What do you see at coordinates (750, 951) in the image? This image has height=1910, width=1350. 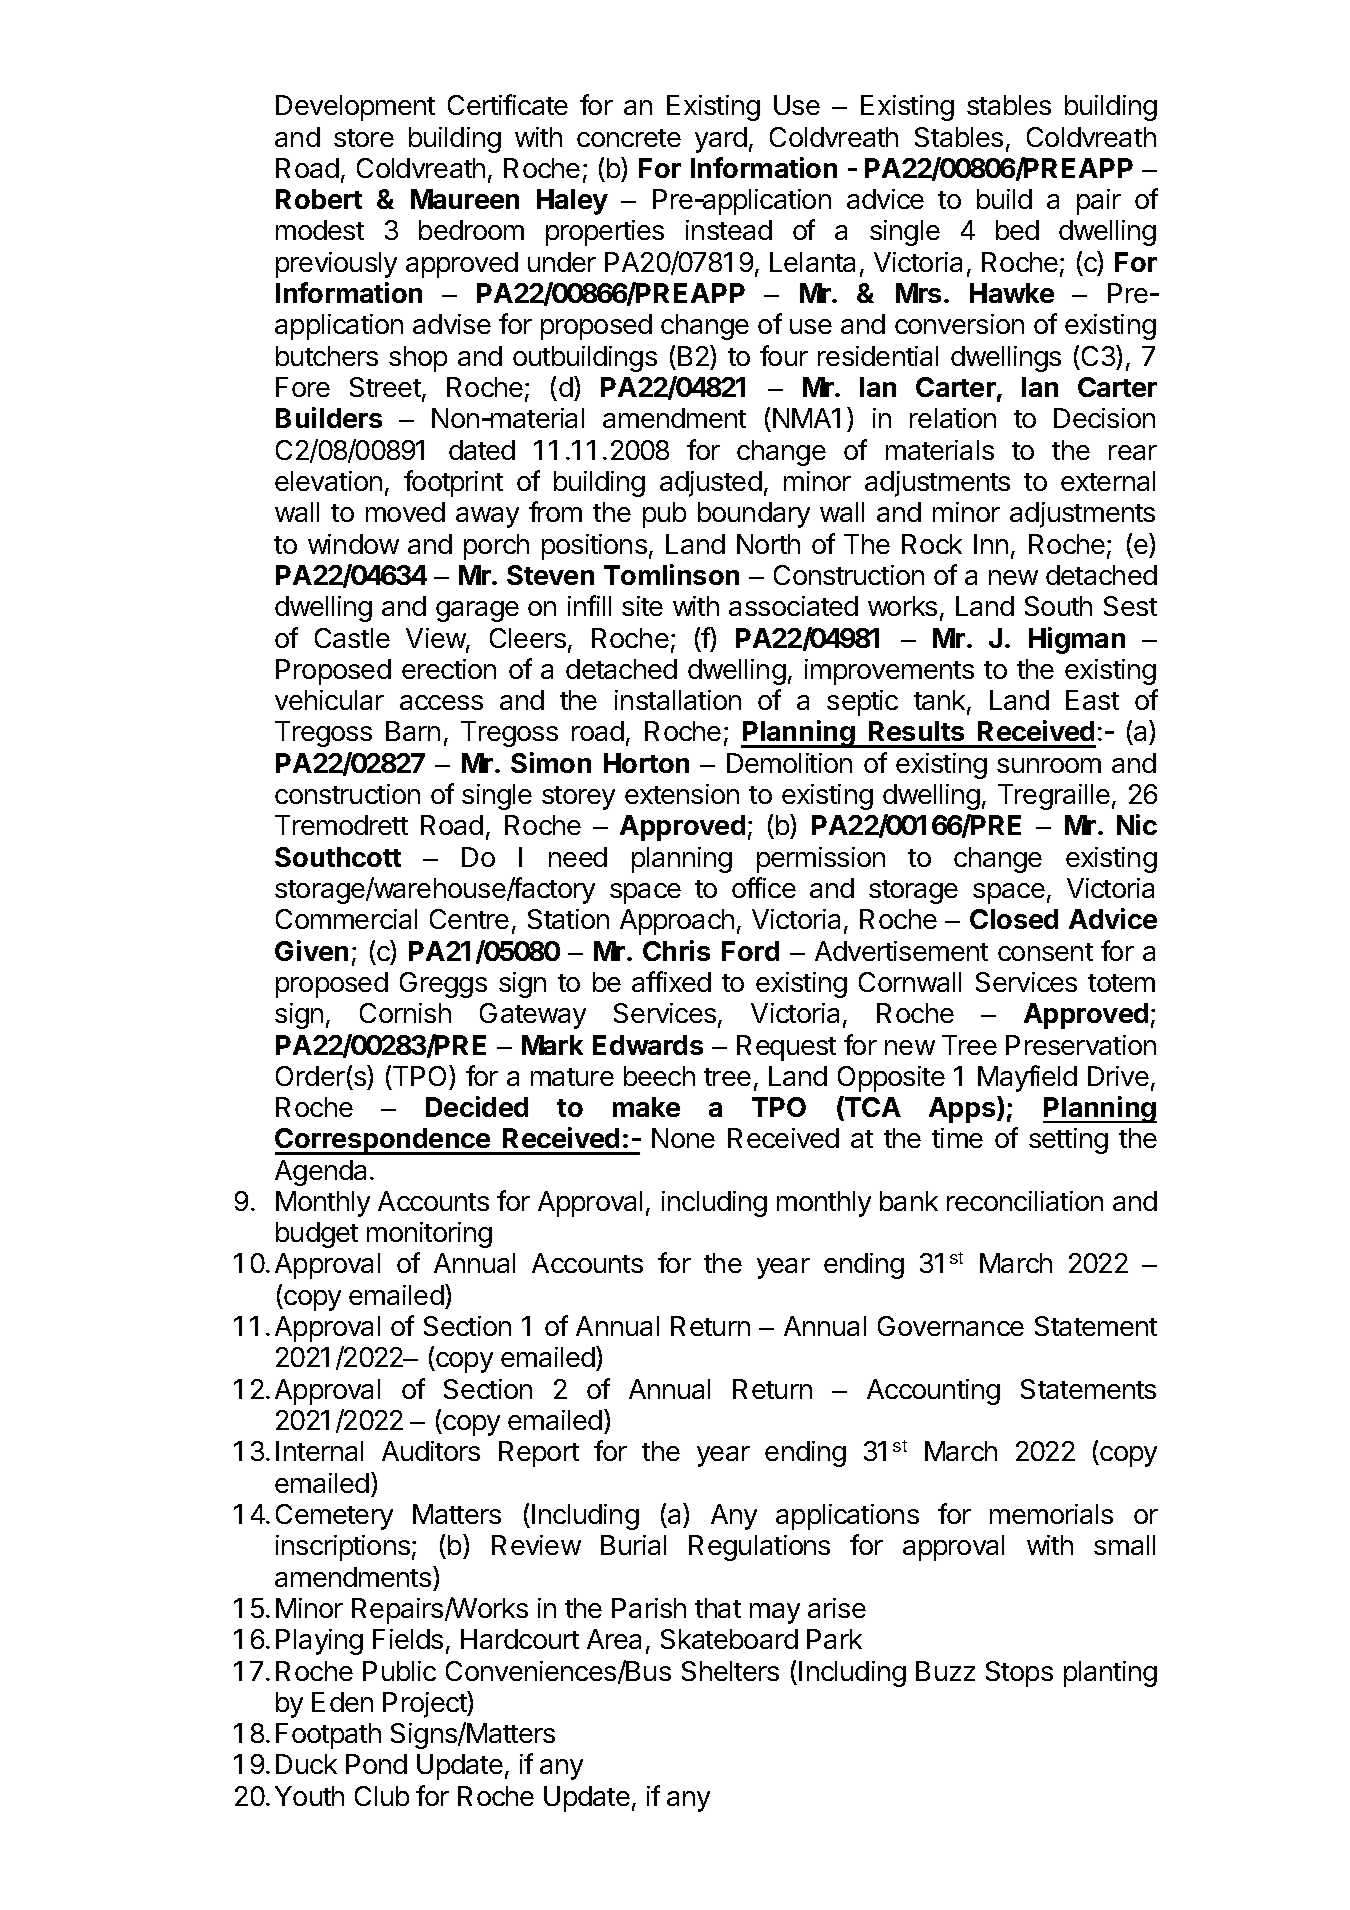 I see `Ford` at bounding box center [750, 951].
